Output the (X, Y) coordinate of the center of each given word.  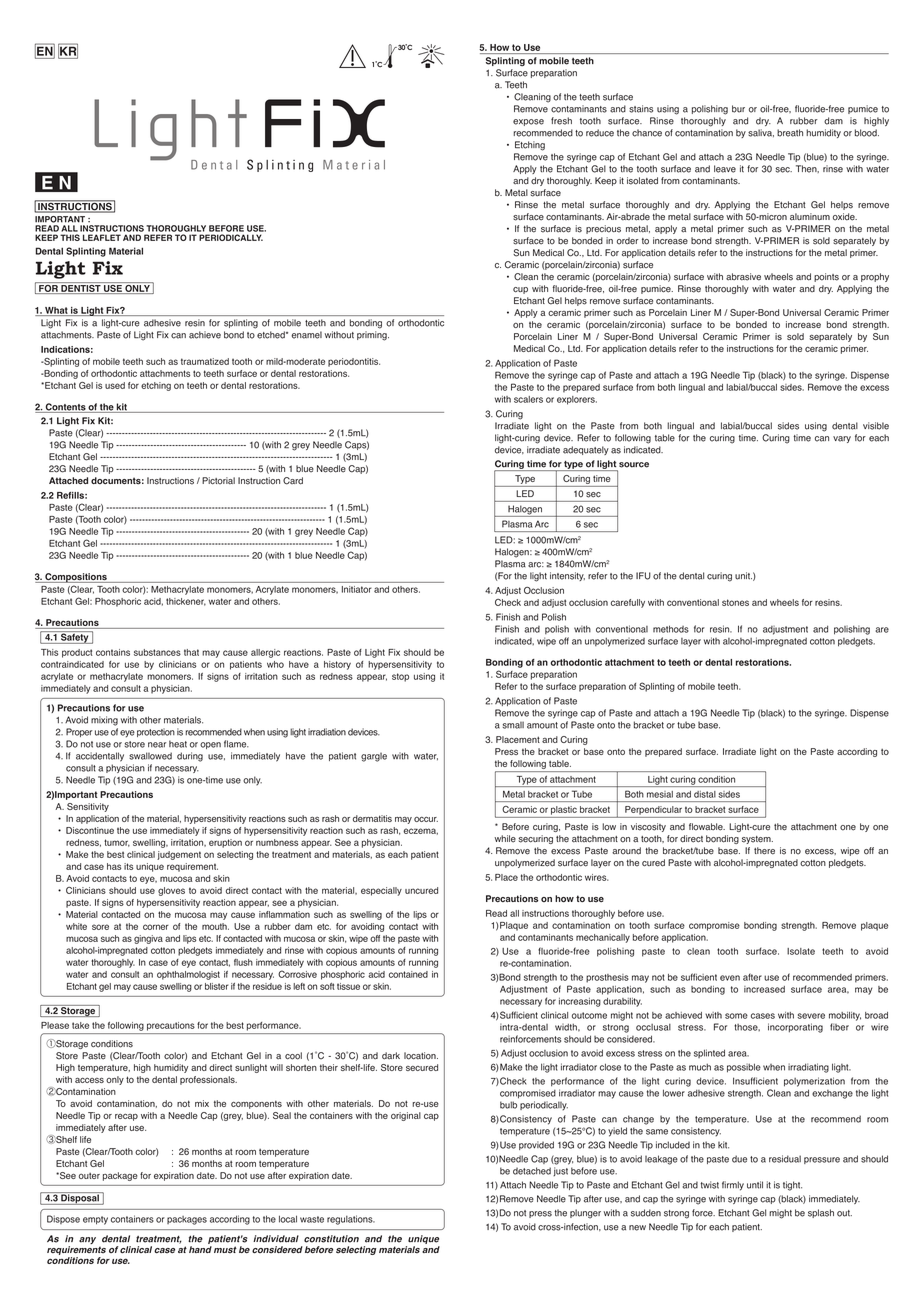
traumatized (205, 361)
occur (426, 819)
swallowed (150, 756)
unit (743, 576)
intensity (567, 576)
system (757, 840)
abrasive (743, 277)
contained (408, 974)
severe (811, 1016)
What (56, 311)
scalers (528, 399)
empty (95, 1220)
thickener (186, 602)
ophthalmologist (188, 975)
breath (790, 133)
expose (528, 122)
